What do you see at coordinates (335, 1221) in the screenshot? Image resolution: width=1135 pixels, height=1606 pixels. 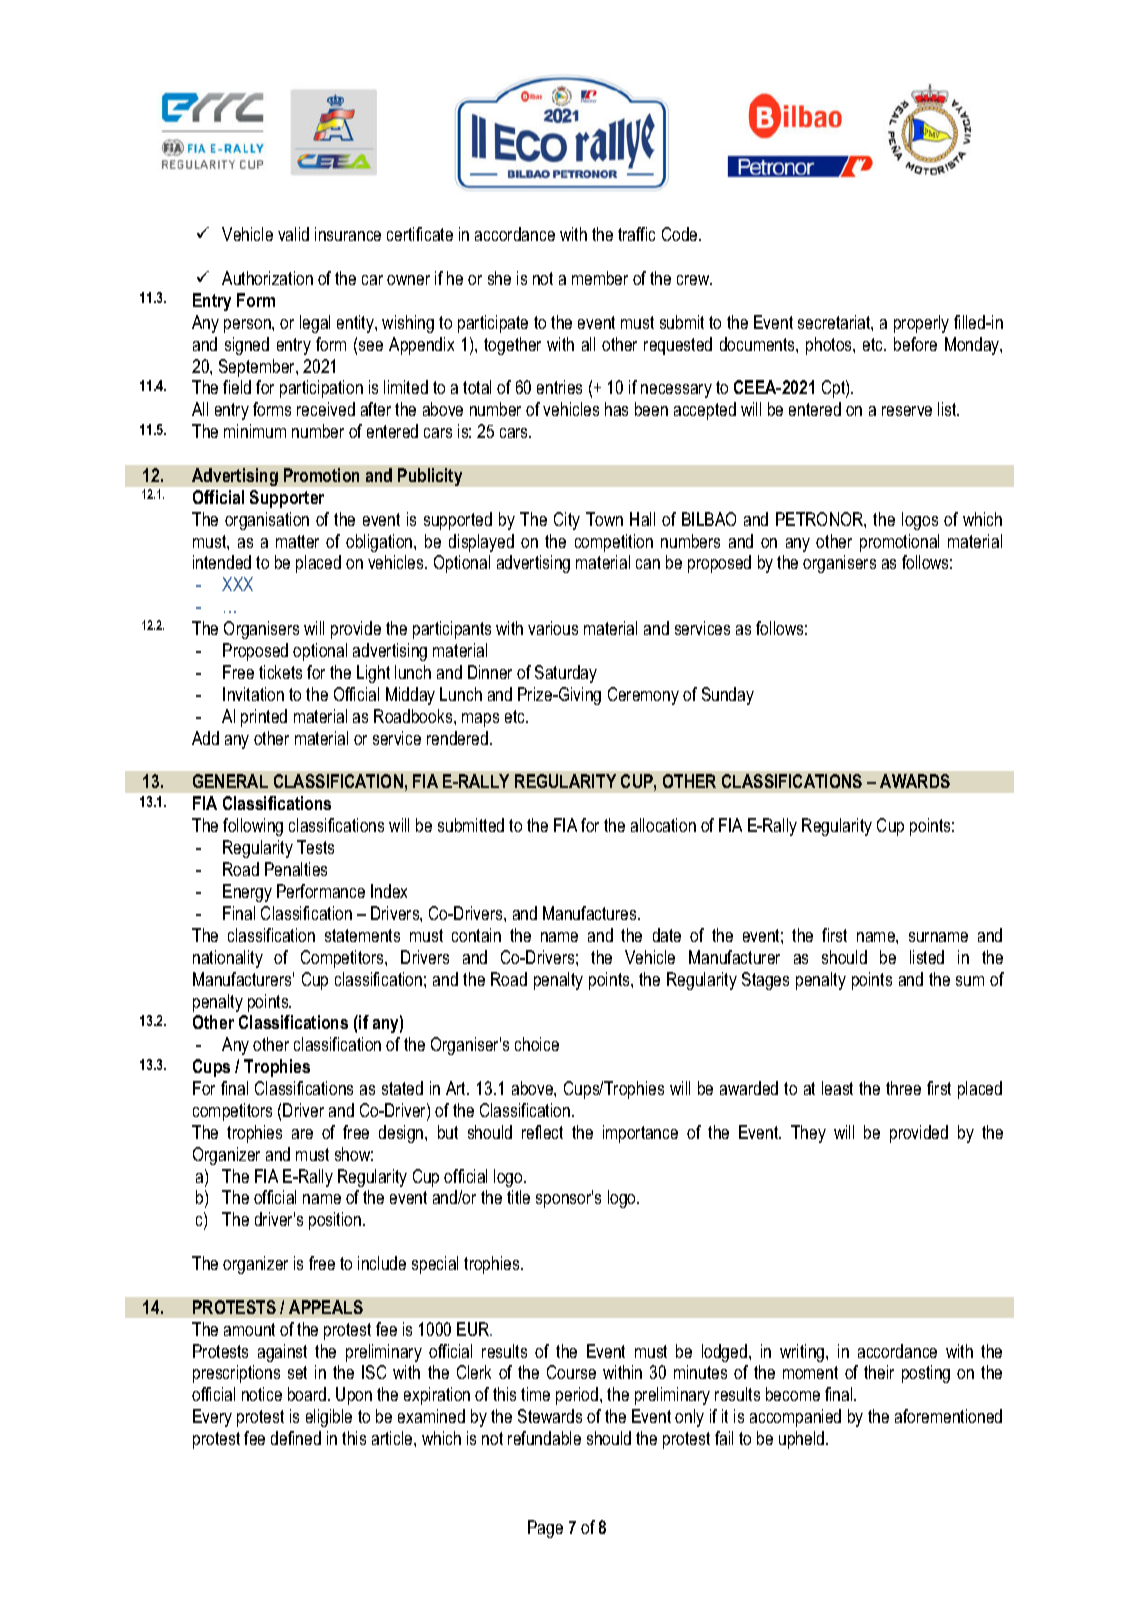 I see `position` at bounding box center [335, 1221].
